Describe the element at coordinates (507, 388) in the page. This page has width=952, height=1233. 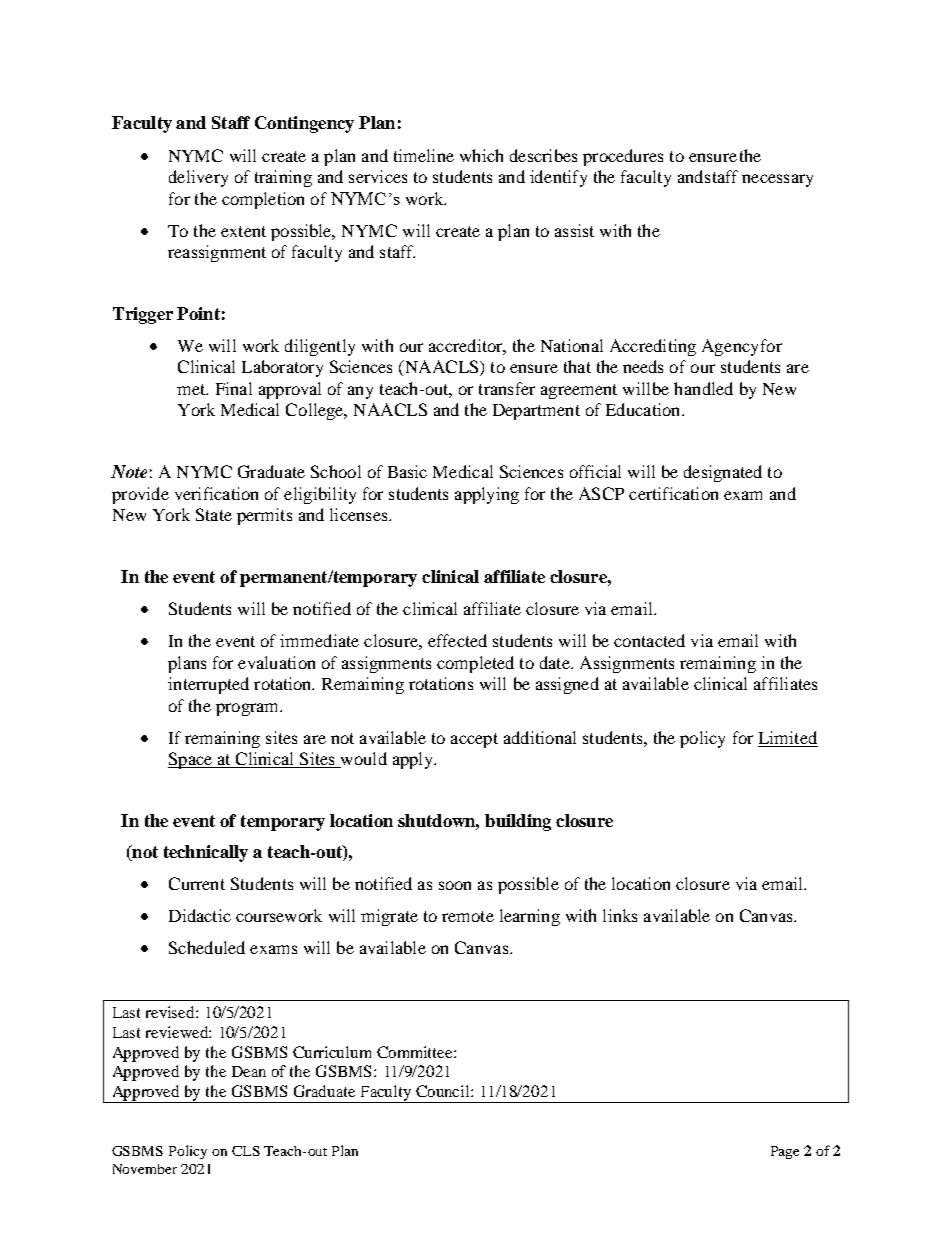
I see `transfer` at that location.
